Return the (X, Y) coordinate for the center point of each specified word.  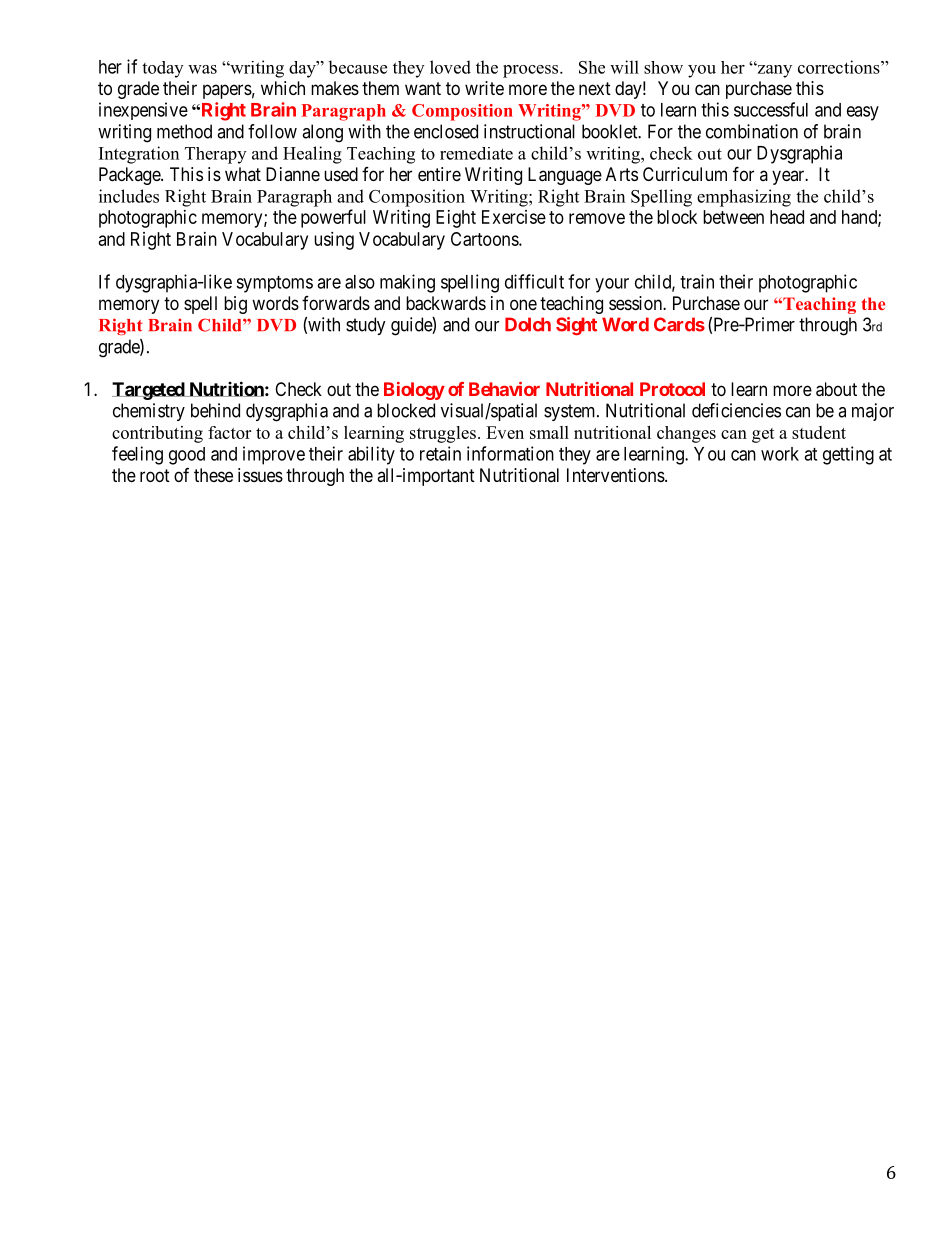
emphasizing (744, 198)
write (484, 88)
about (836, 389)
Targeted (149, 391)
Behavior (504, 389)
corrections (840, 67)
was (202, 69)
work (780, 454)
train (697, 281)
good (187, 456)
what (243, 174)
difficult (534, 281)
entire (439, 174)
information (510, 453)
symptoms (274, 284)
